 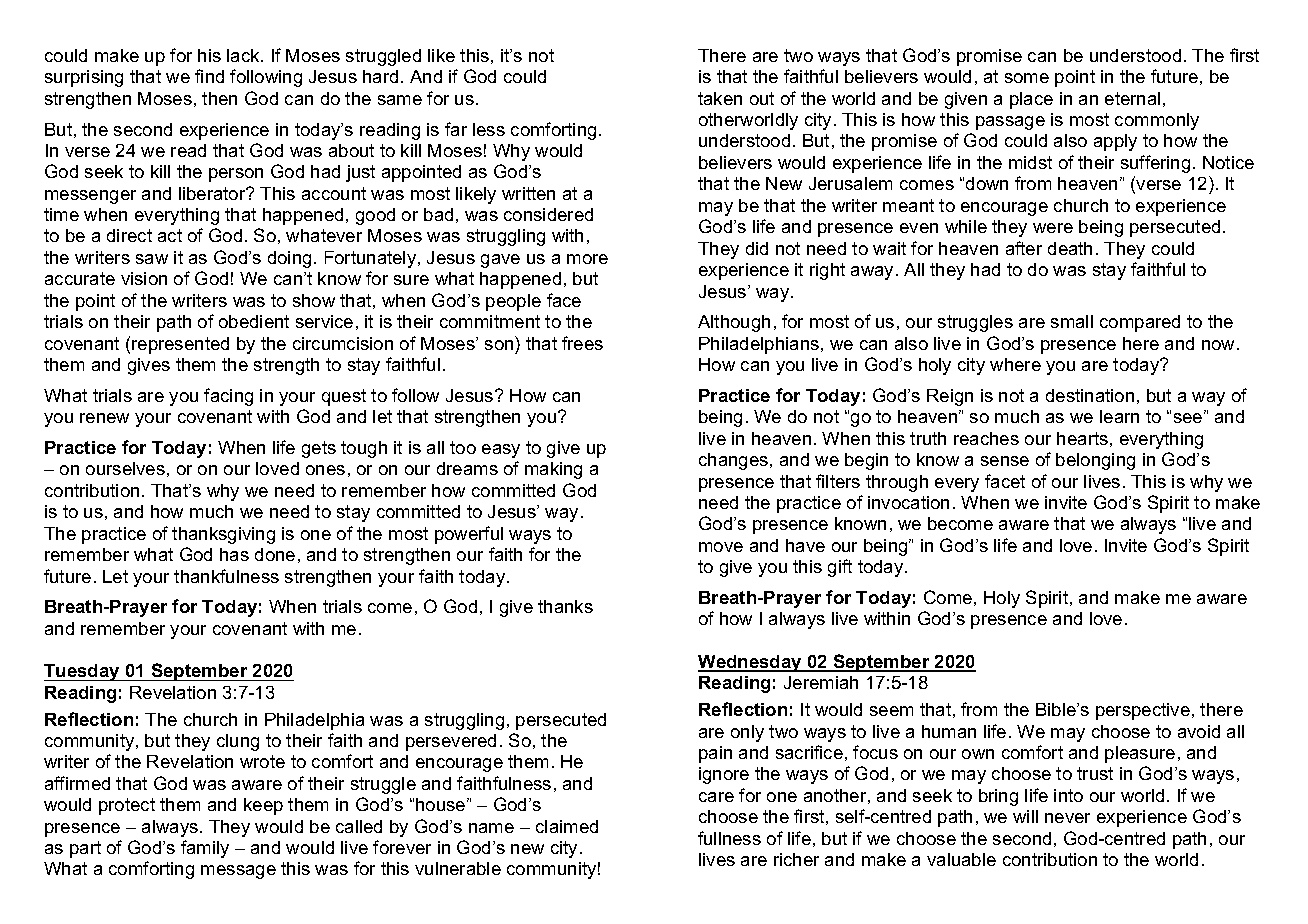 What do you see at coordinates (1143, 711) in the document?
I see `perspective` at bounding box center [1143, 711].
